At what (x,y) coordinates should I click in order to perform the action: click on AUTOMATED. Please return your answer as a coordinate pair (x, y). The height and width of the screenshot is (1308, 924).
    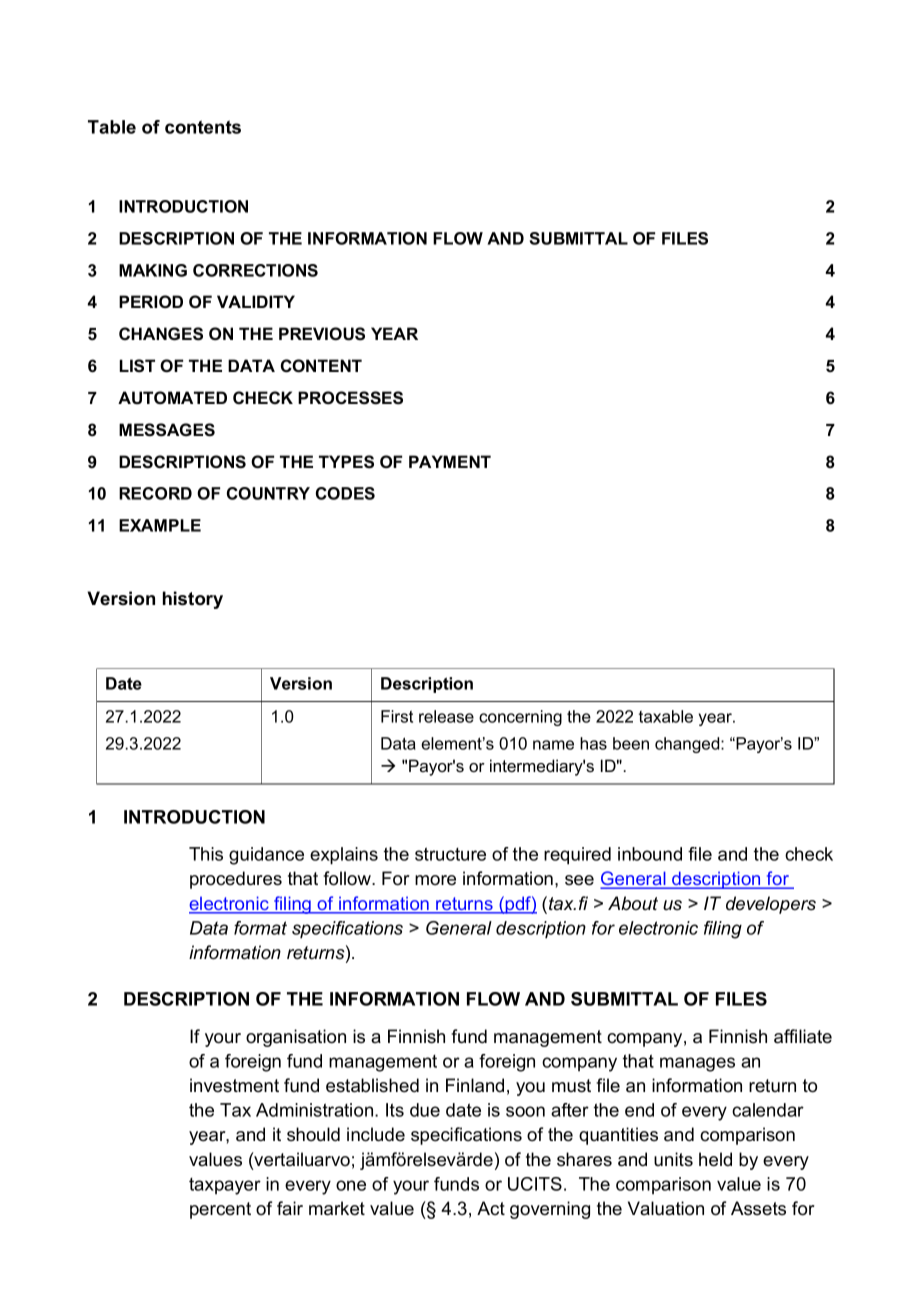
    Looking at the image, I should click on (172, 398).
